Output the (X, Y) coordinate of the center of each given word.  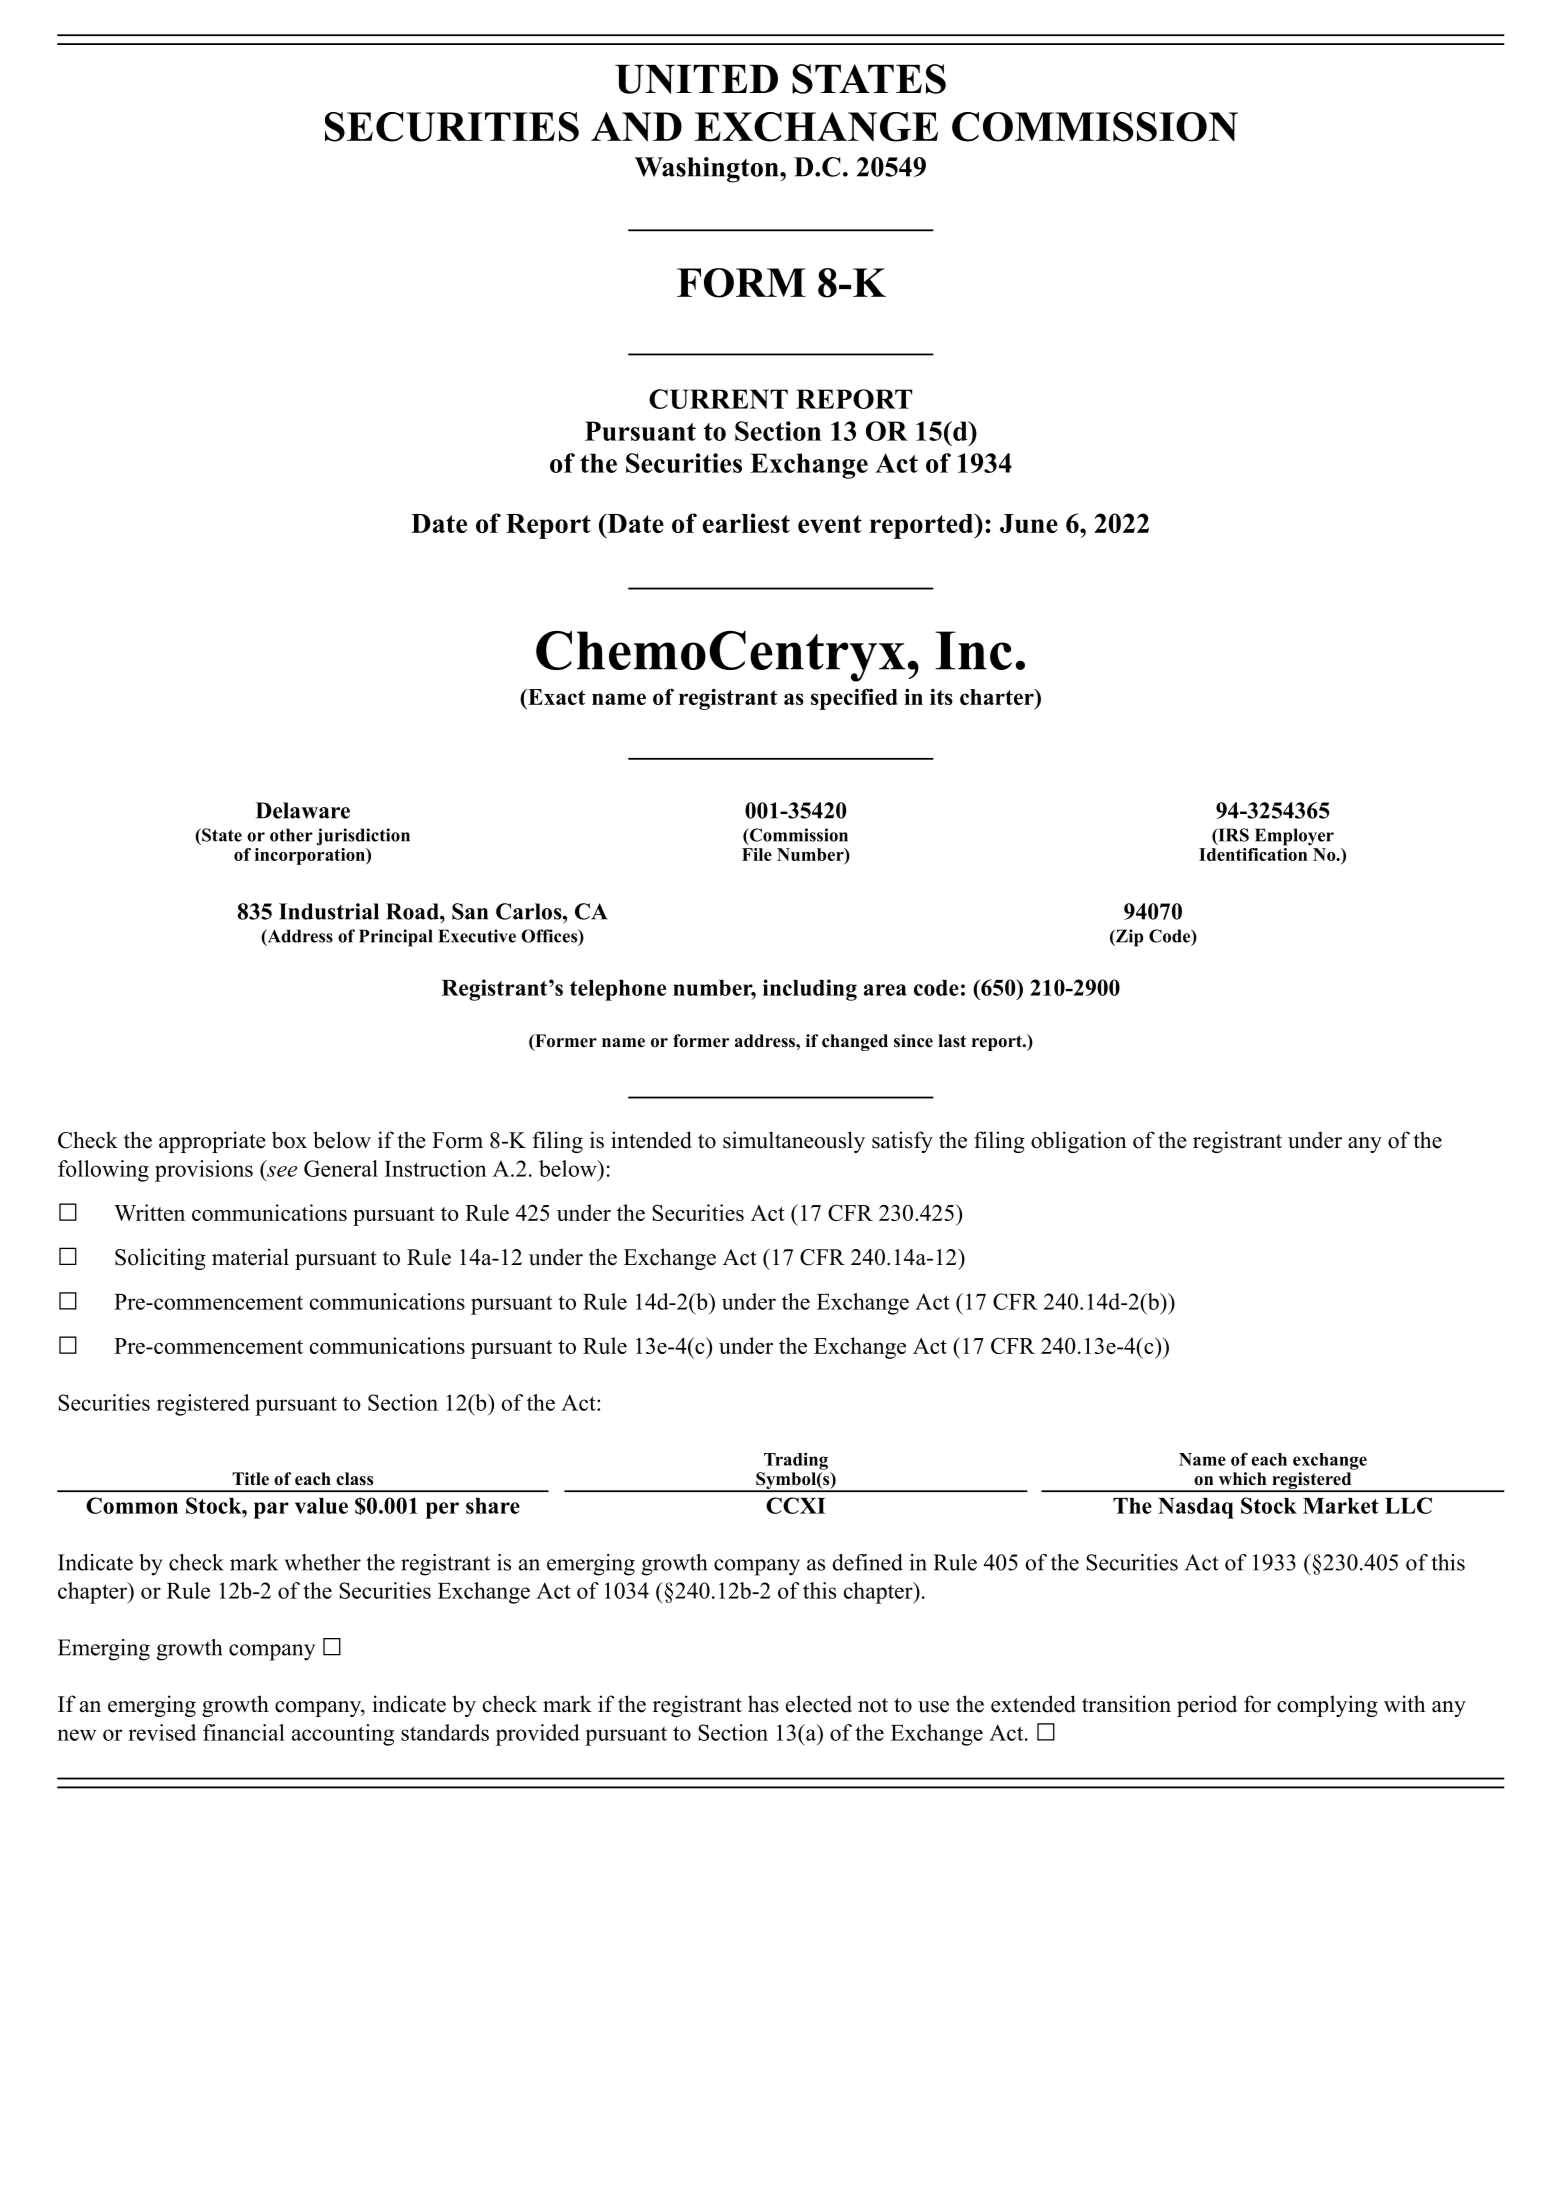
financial (244, 1732)
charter (998, 697)
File (757, 854)
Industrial (329, 911)
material (250, 1257)
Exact (555, 697)
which (1242, 1479)
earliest (746, 523)
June (1029, 523)
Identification (1254, 853)
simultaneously (794, 1142)
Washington (708, 170)
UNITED (696, 79)
